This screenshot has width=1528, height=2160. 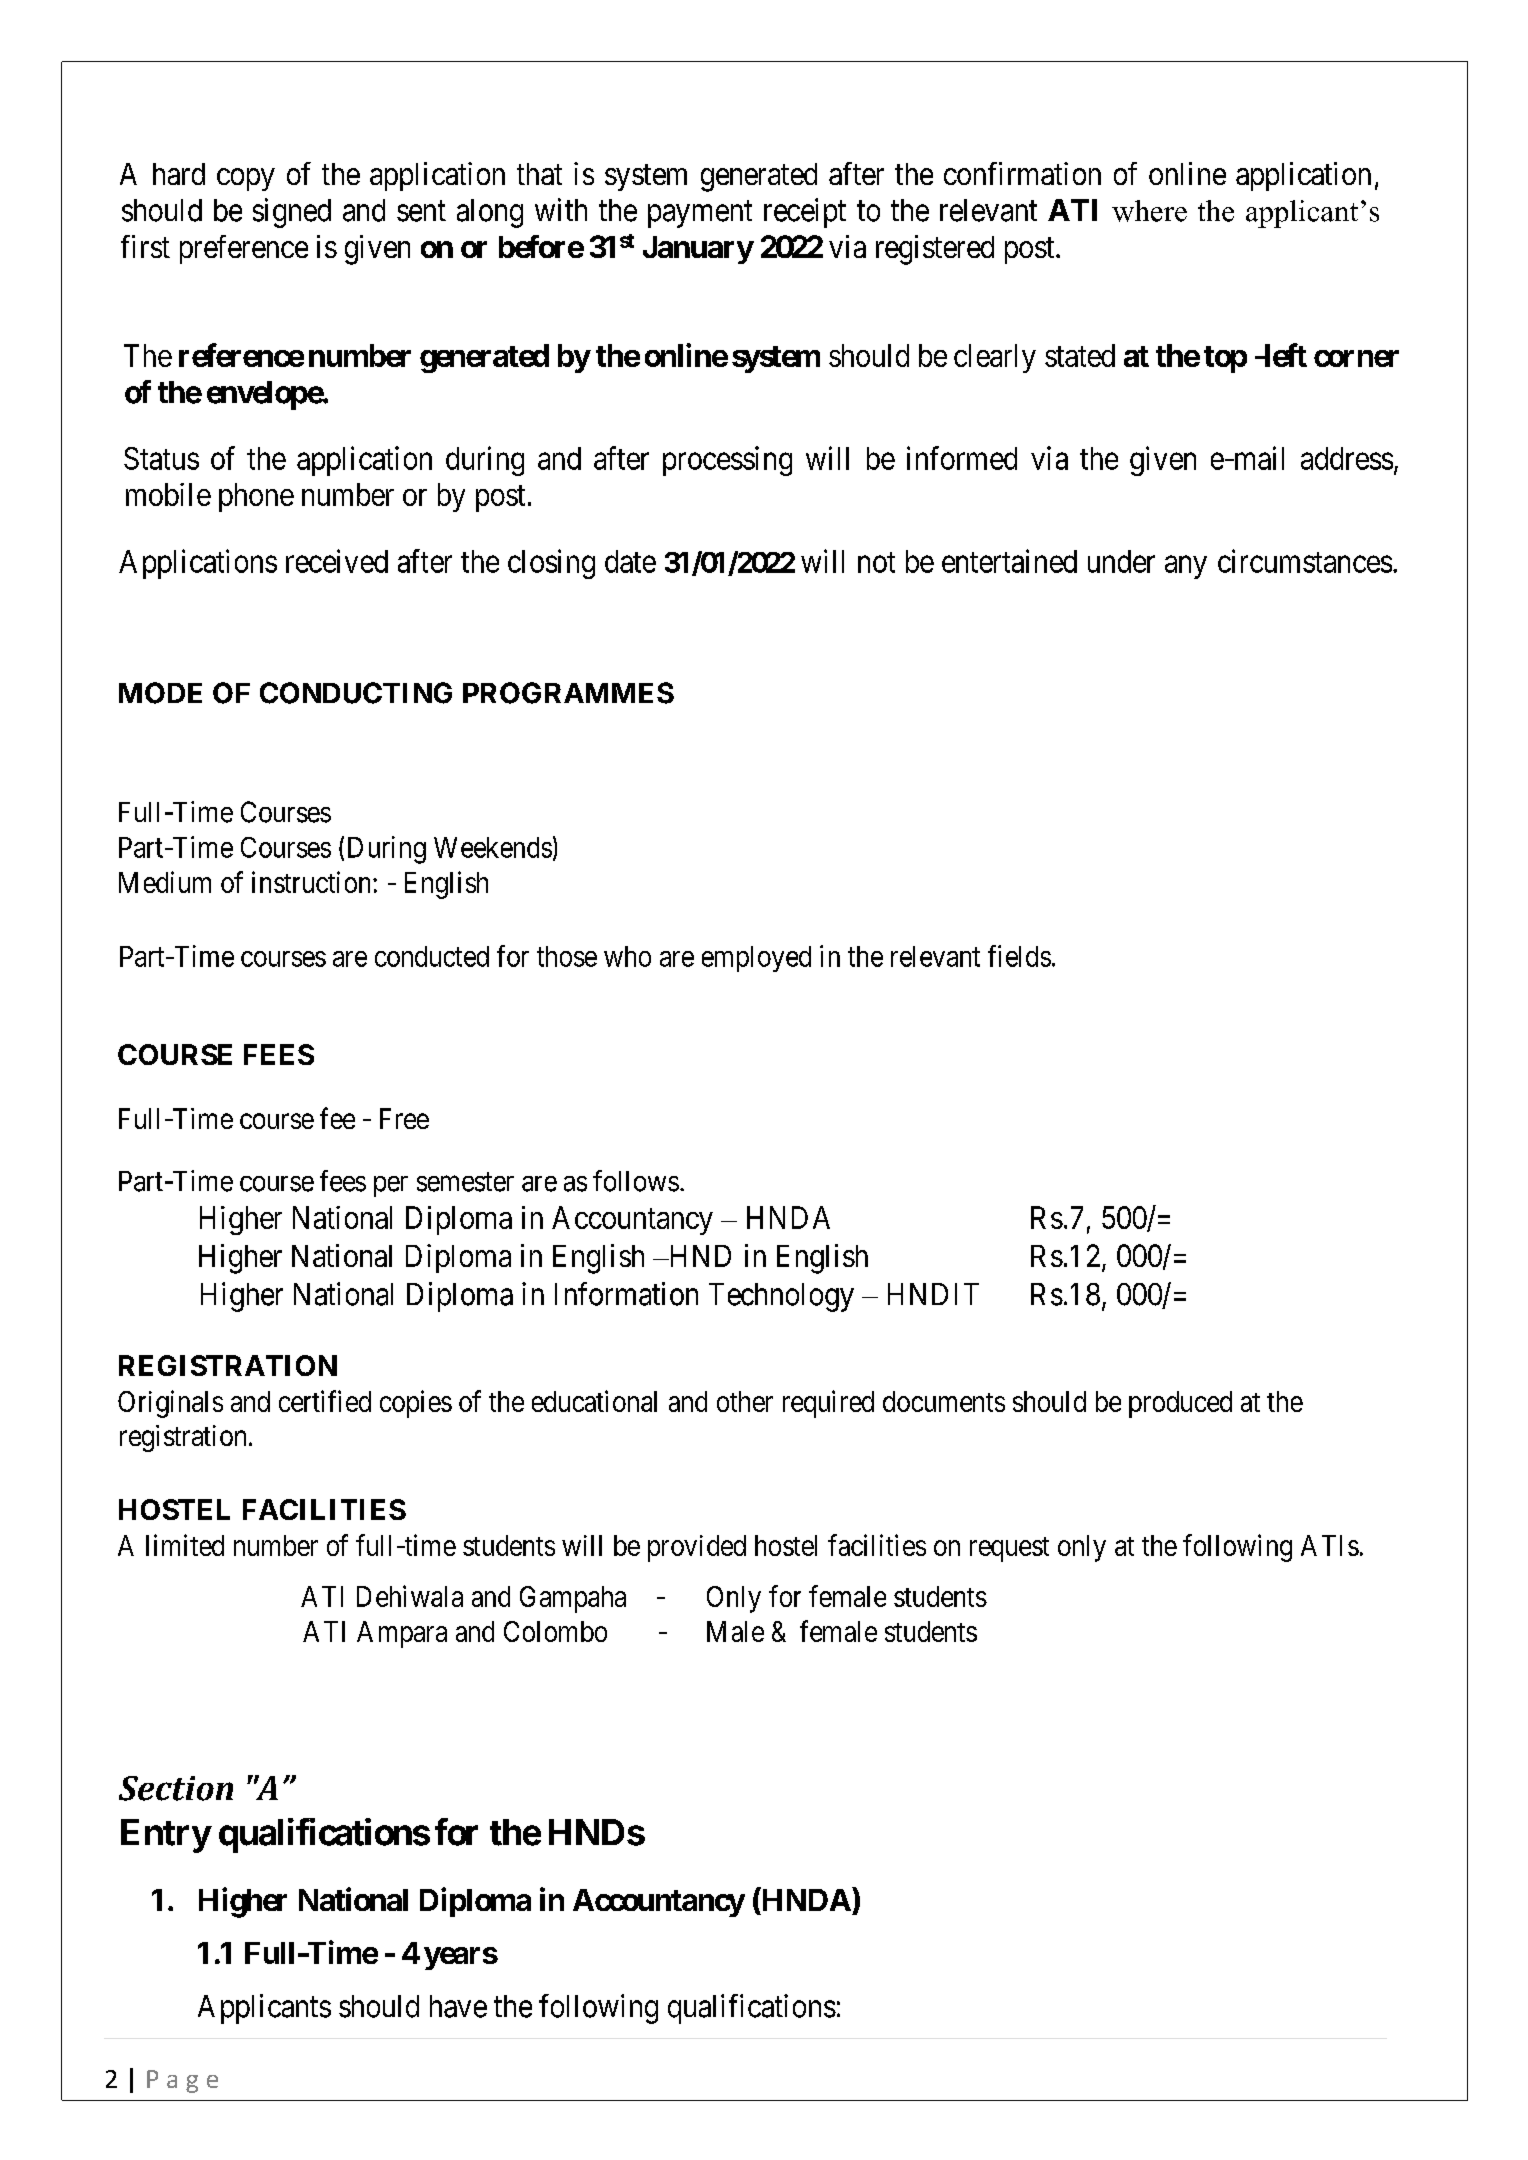 What do you see at coordinates (292, 213) in the screenshot?
I see `signed` at bounding box center [292, 213].
